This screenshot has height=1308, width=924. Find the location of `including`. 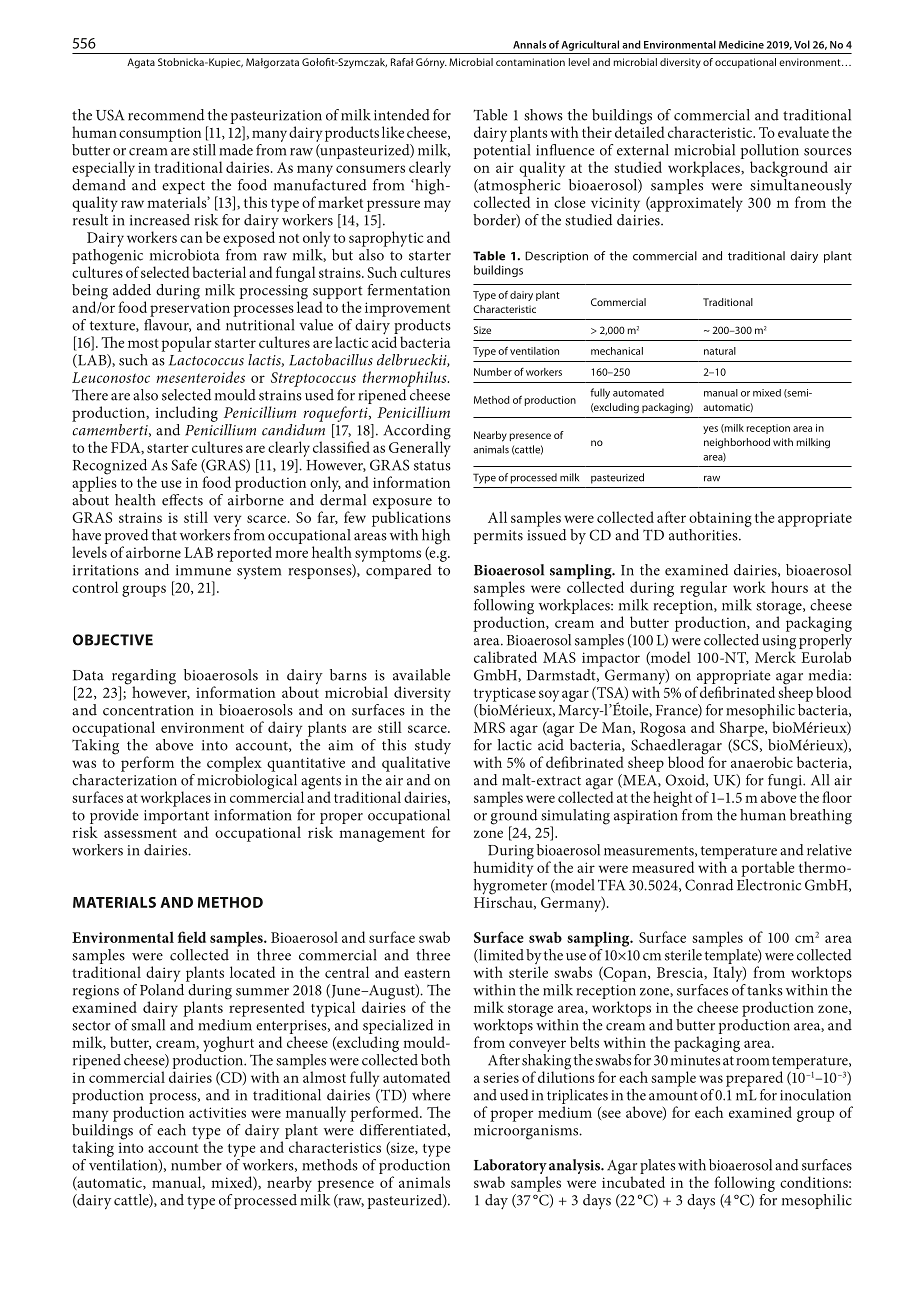

including is located at coordinates (187, 414).
